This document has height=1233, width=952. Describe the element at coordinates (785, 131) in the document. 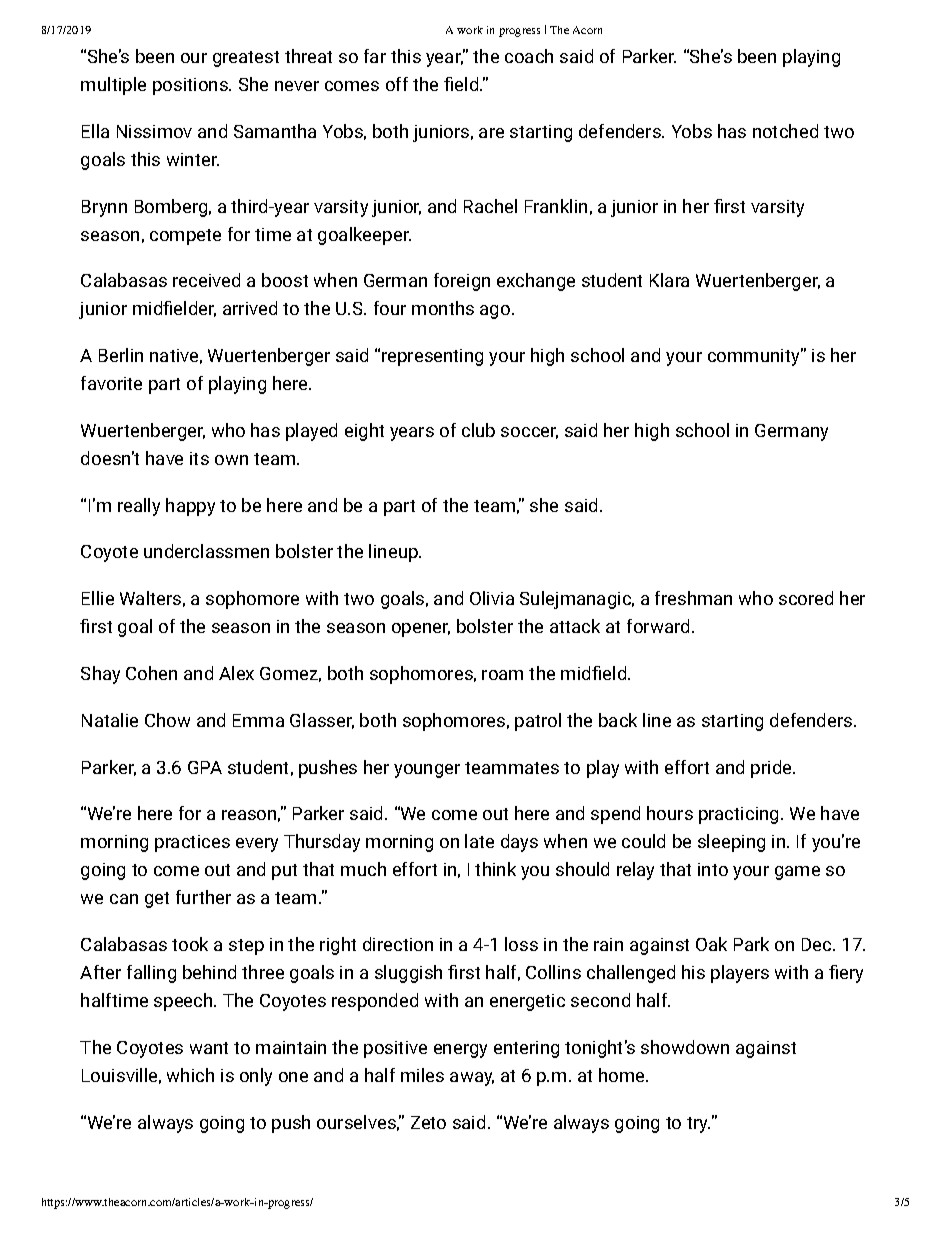

I see `notched` at that location.
